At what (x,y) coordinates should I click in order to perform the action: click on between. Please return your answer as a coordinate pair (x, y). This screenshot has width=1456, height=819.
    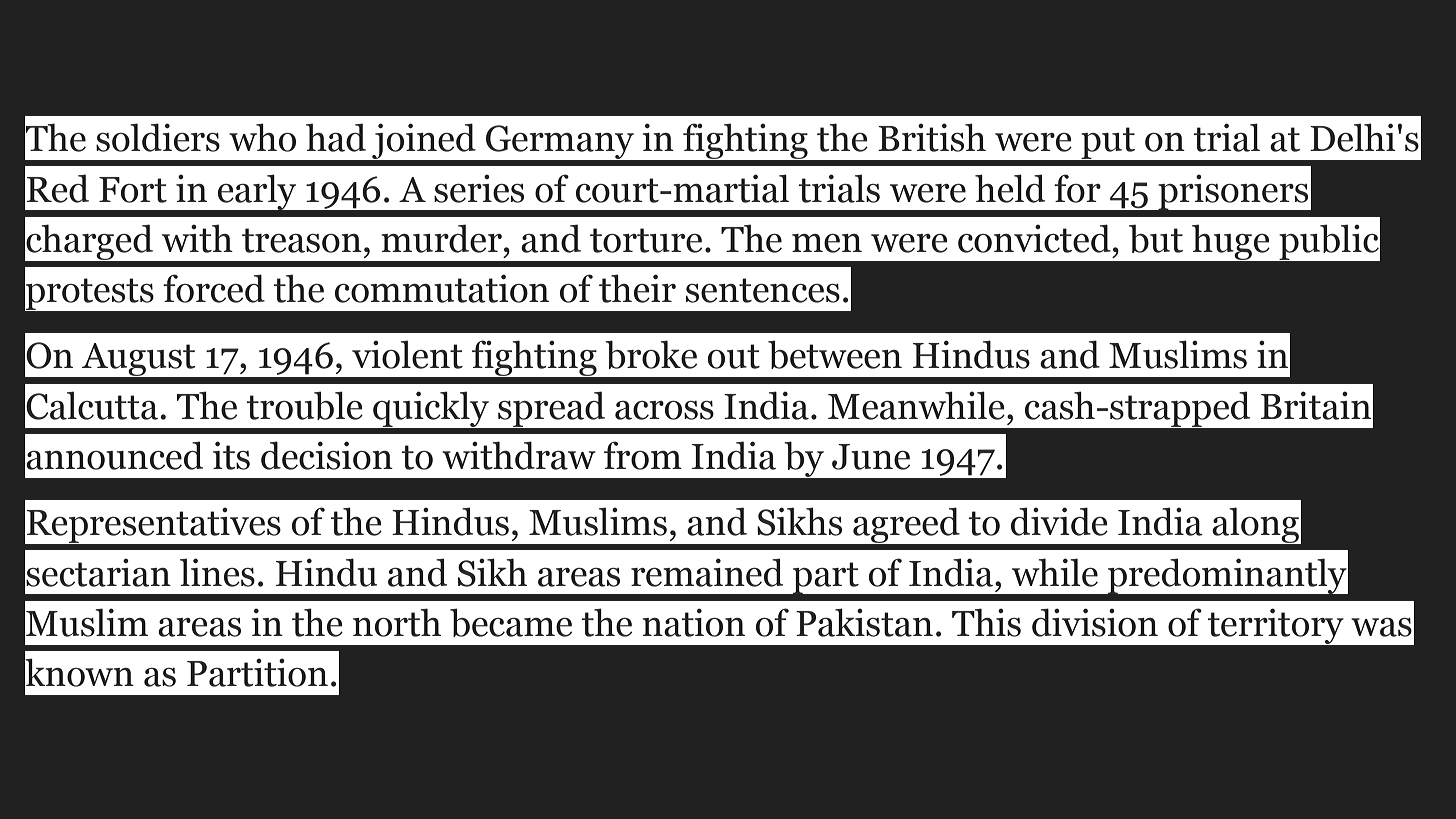
    Looking at the image, I should click on (835, 354).
